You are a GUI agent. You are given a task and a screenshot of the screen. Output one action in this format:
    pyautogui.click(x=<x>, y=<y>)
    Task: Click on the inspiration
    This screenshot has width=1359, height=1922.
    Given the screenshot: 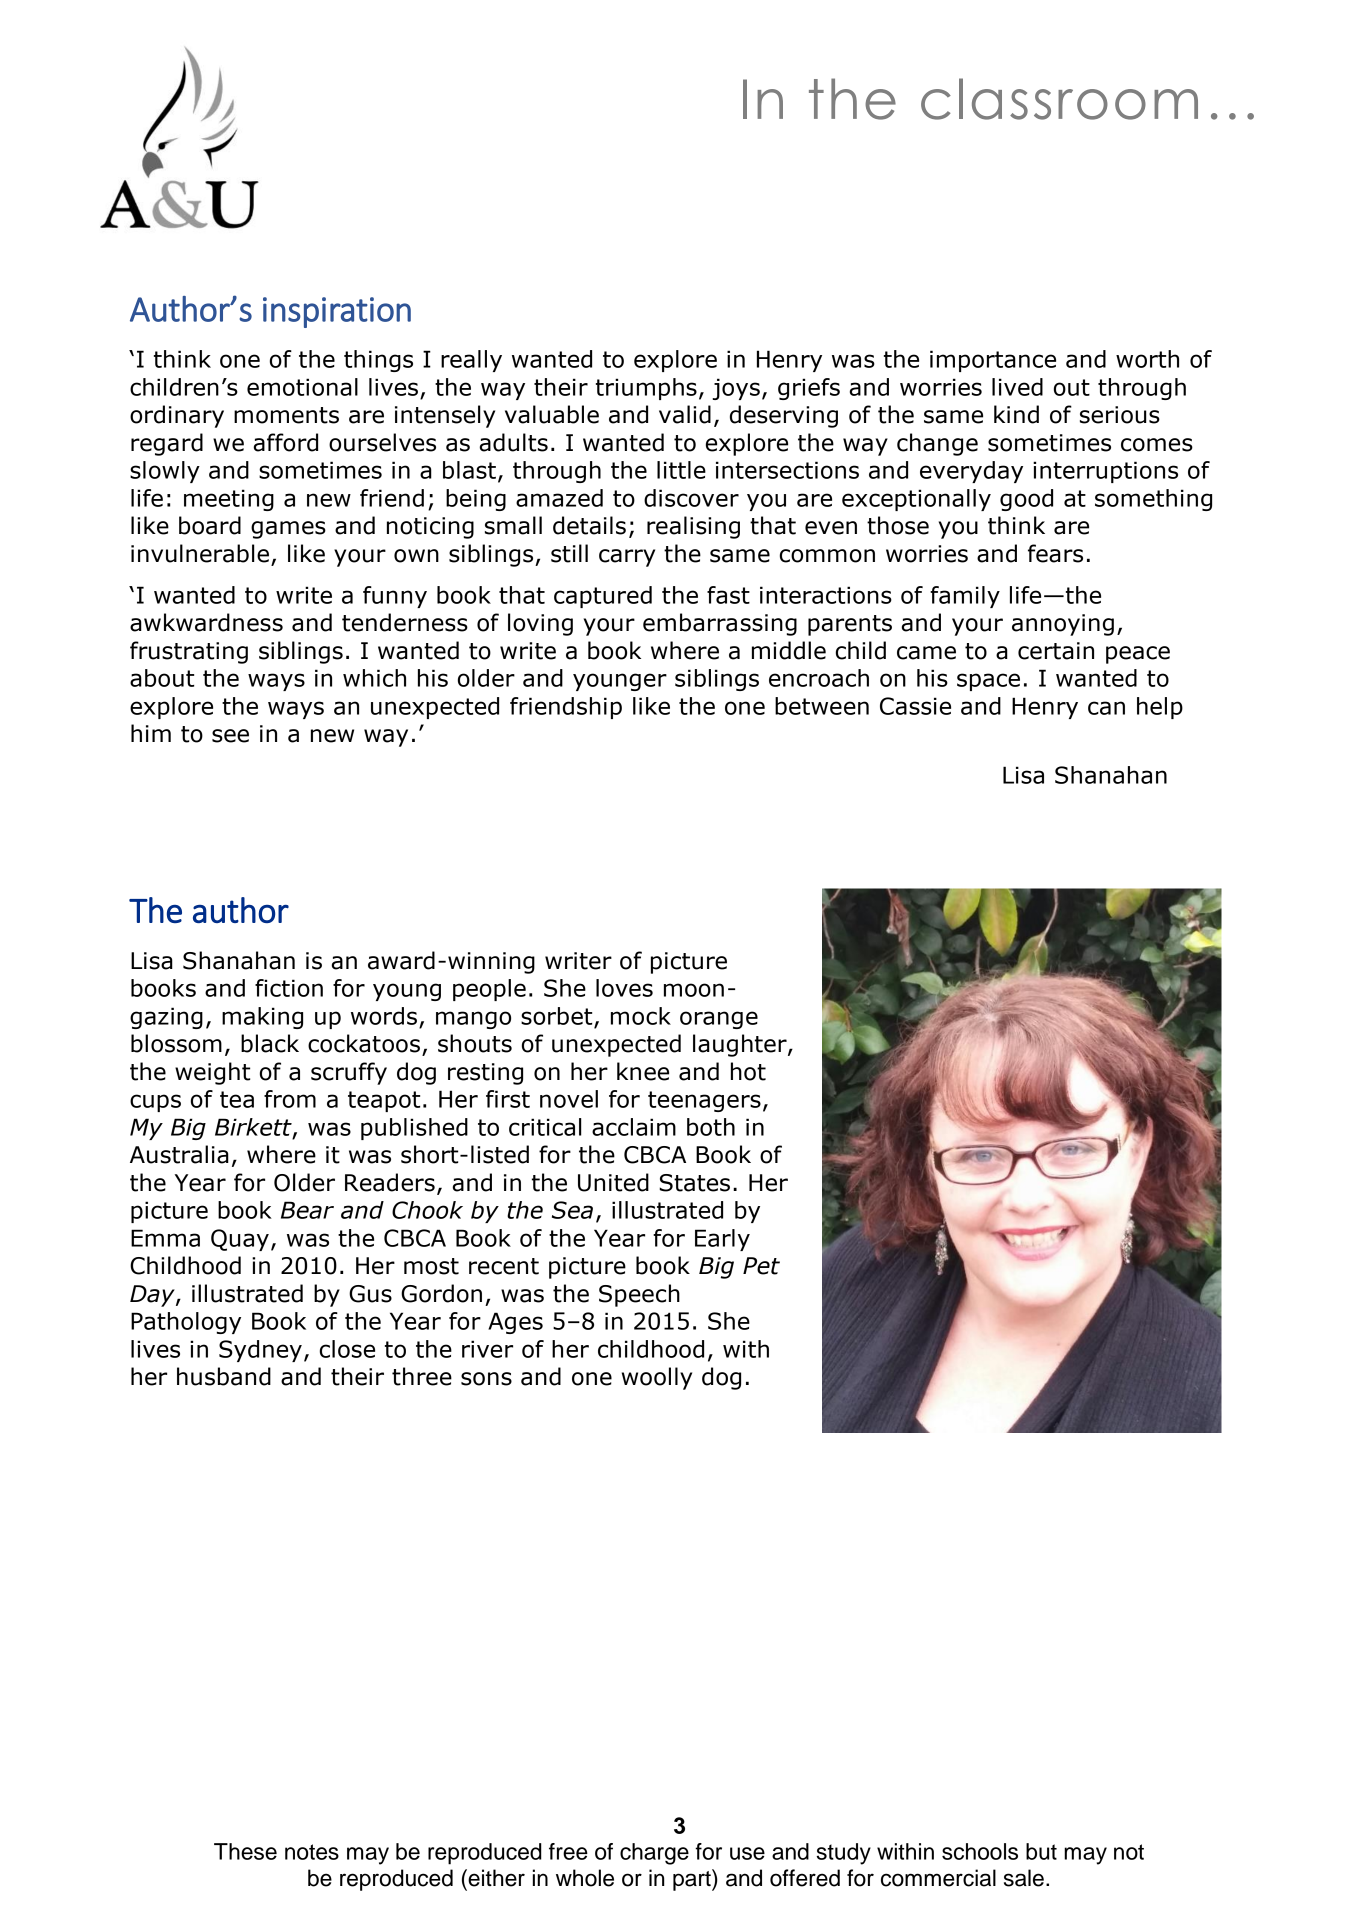 What is the action you would take?
    pyautogui.click(x=337, y=312)
